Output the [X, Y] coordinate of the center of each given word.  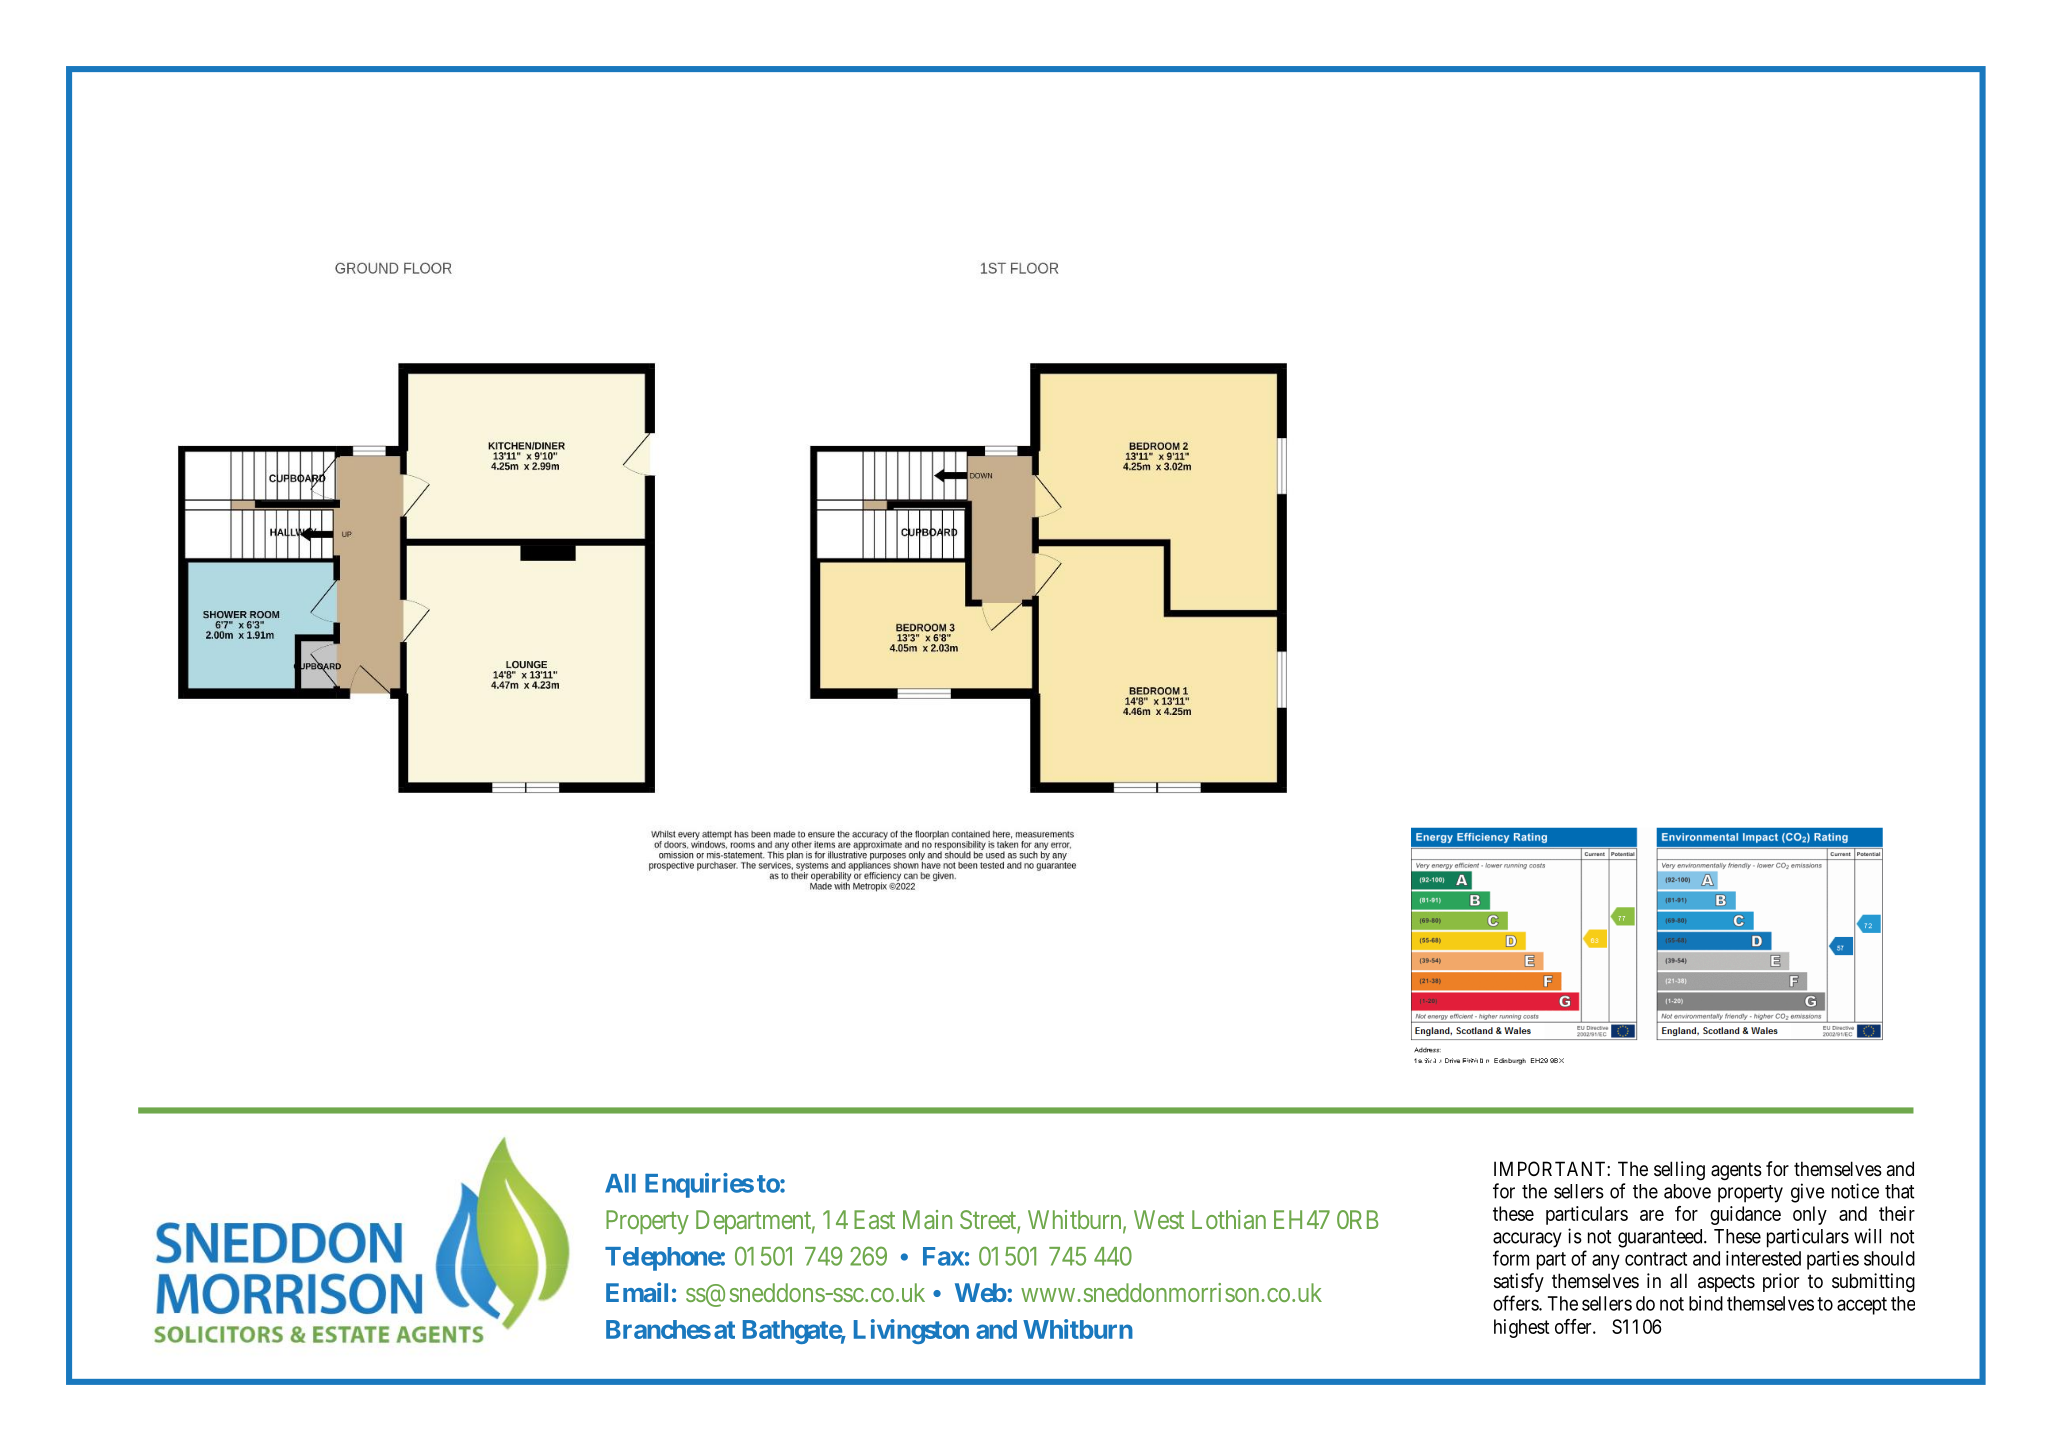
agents [1736, 1171]
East [874, 1219]
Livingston [911, 1331]
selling [1679, 1171]
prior [1781, 1282]
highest [1522, 1328]
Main [927, 1219]
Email [637, 1292]
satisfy [1519, 1282]
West [1159, 1219]
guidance [1745, 1215]
